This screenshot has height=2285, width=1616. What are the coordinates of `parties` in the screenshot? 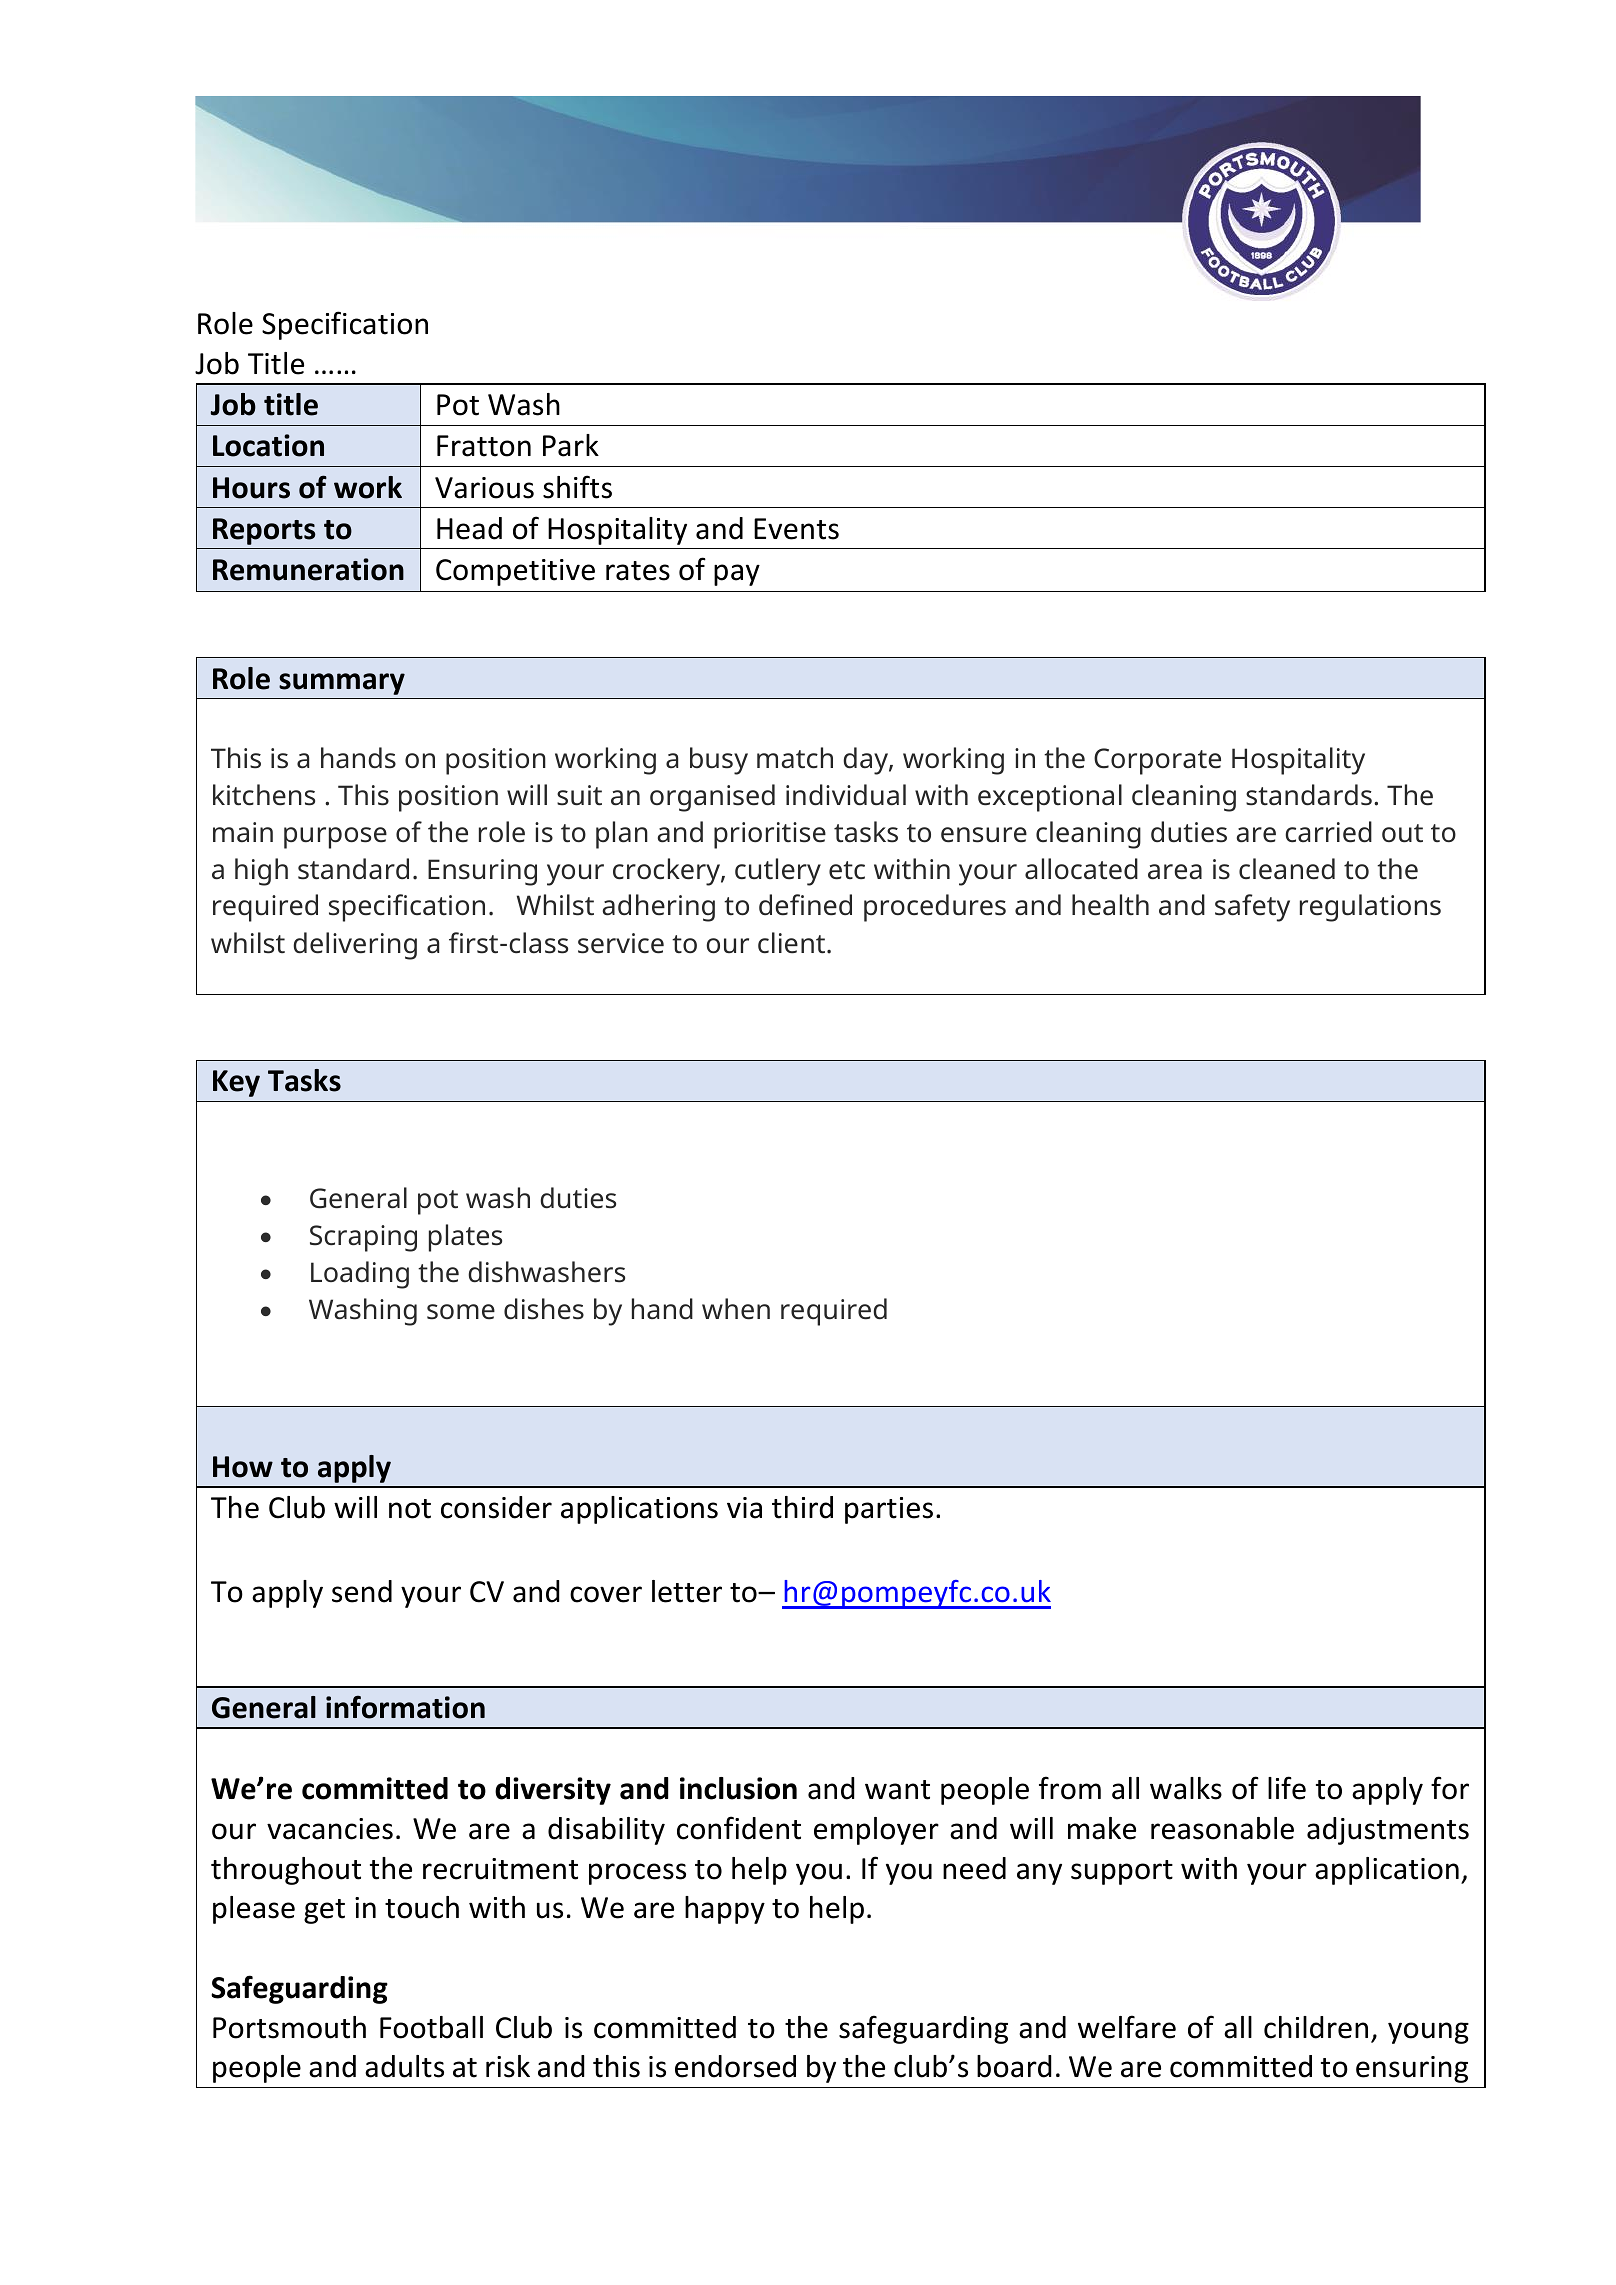 It's located at (889, 1510).
